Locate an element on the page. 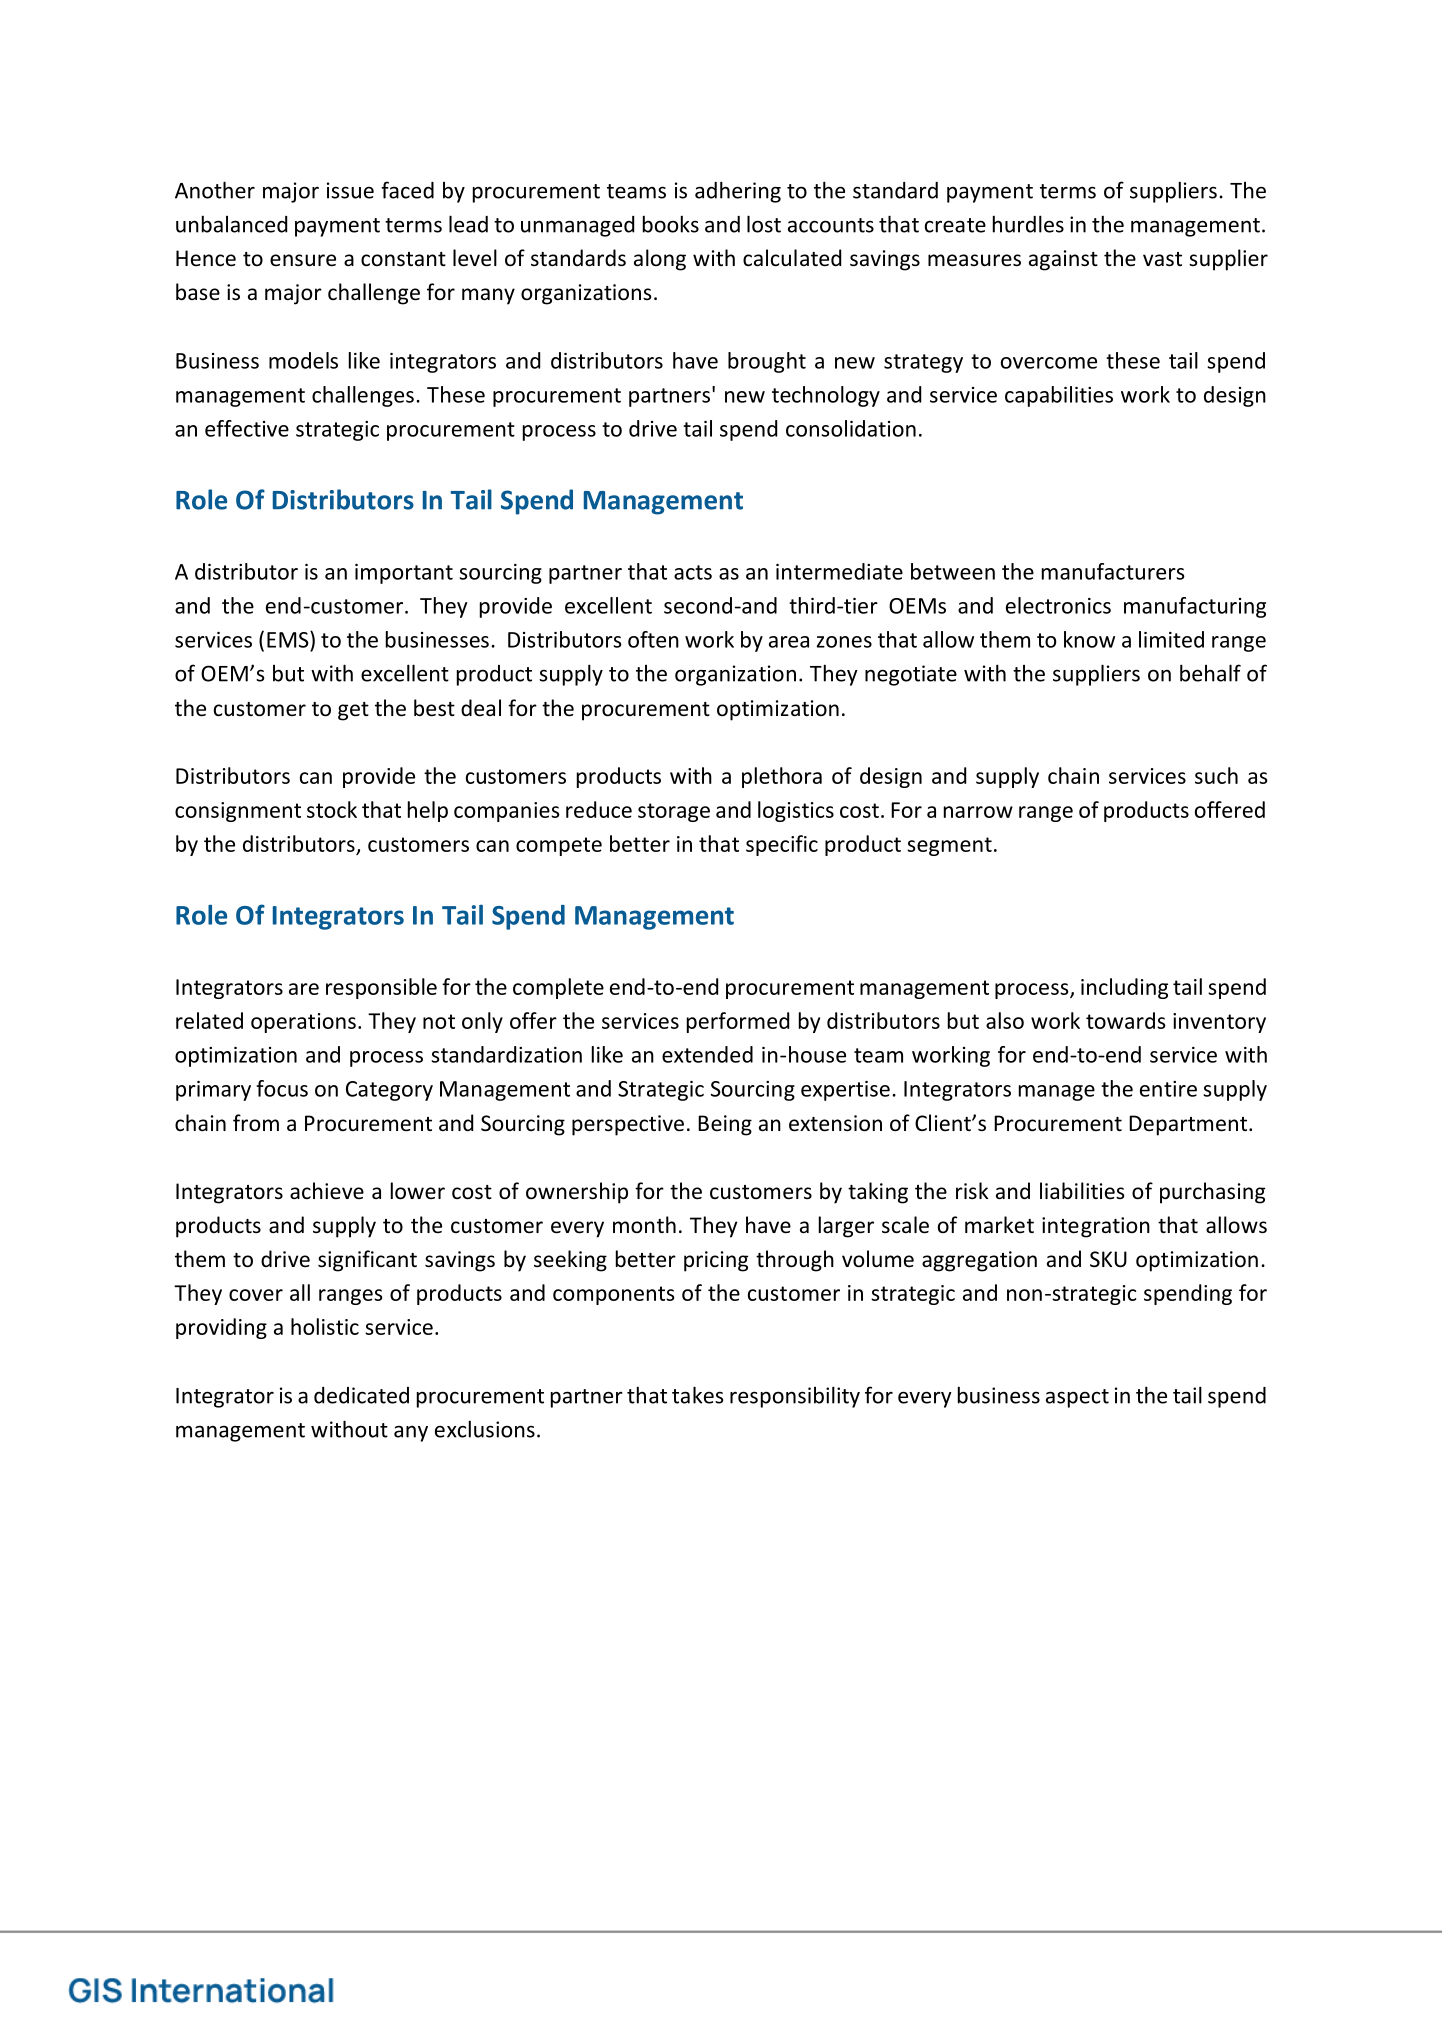 The height and width of the page is (2041, 1442). know is located at coordinates (1089, 639).
